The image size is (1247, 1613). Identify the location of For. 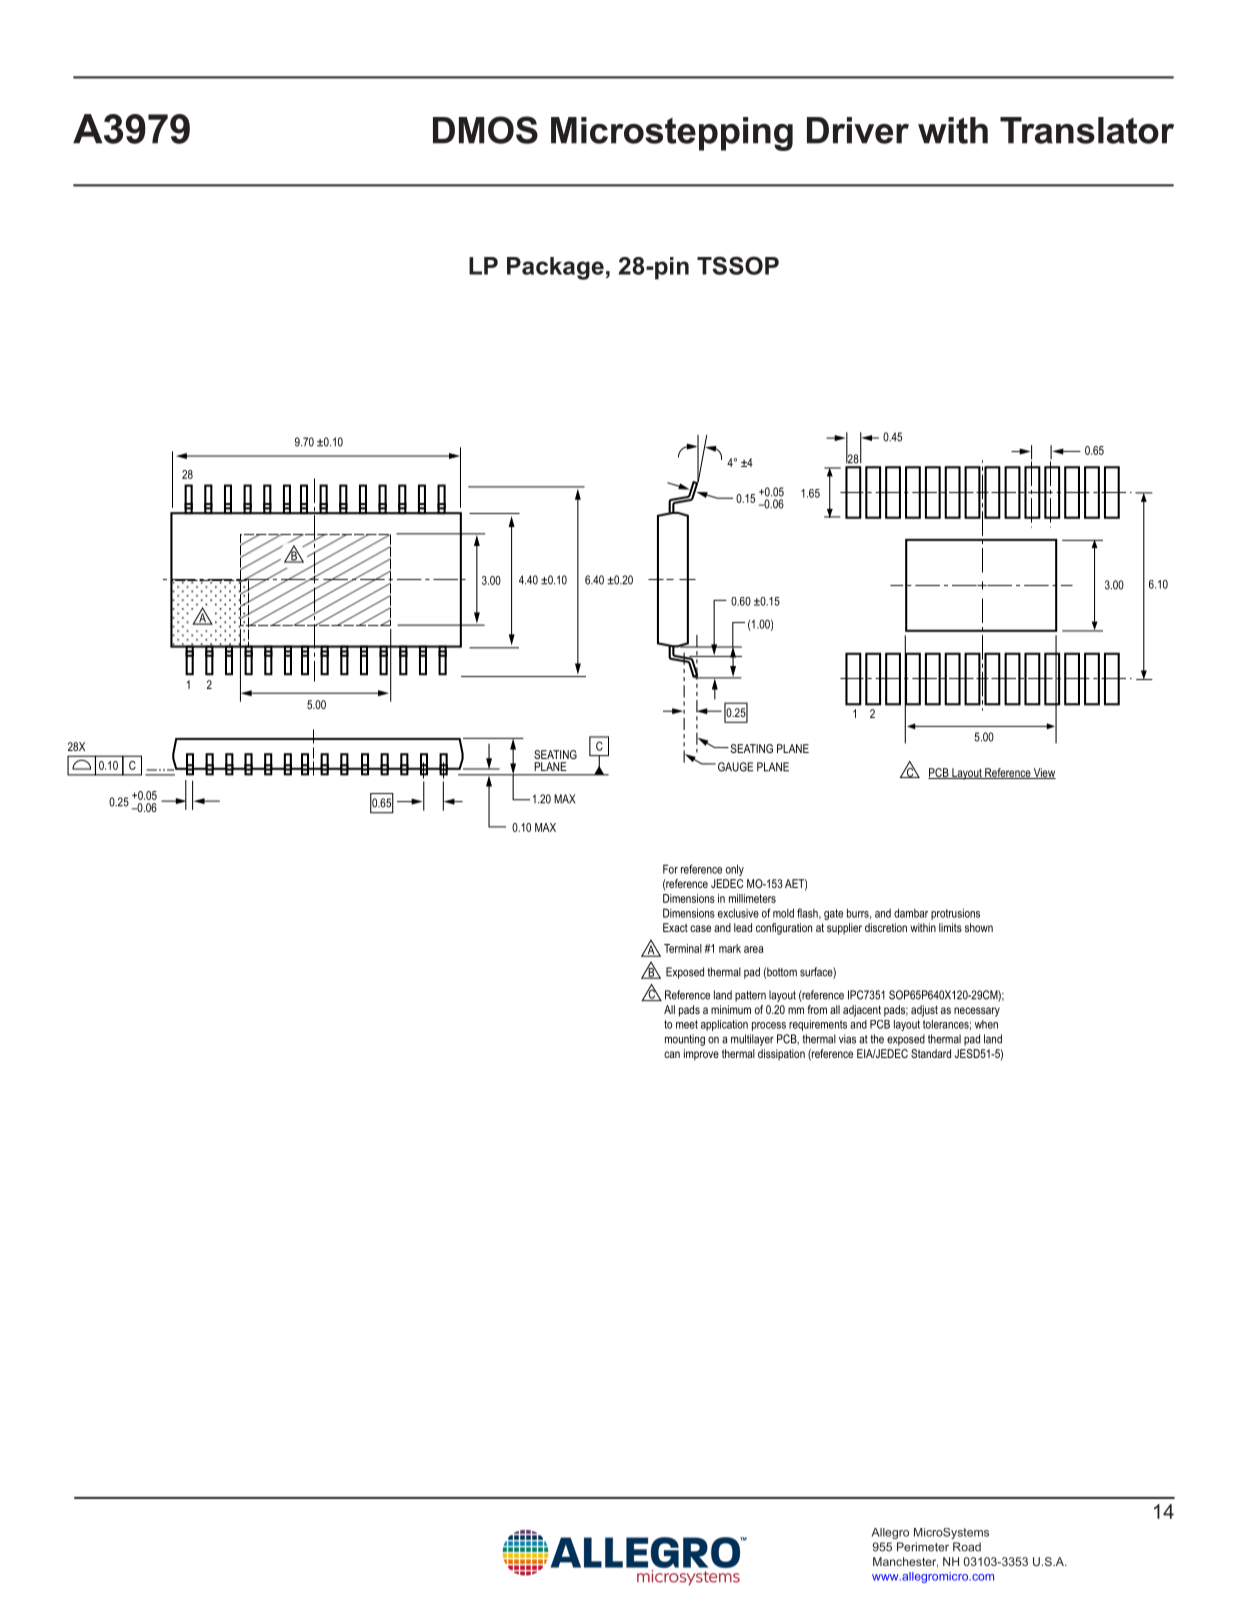
(670, 869).
